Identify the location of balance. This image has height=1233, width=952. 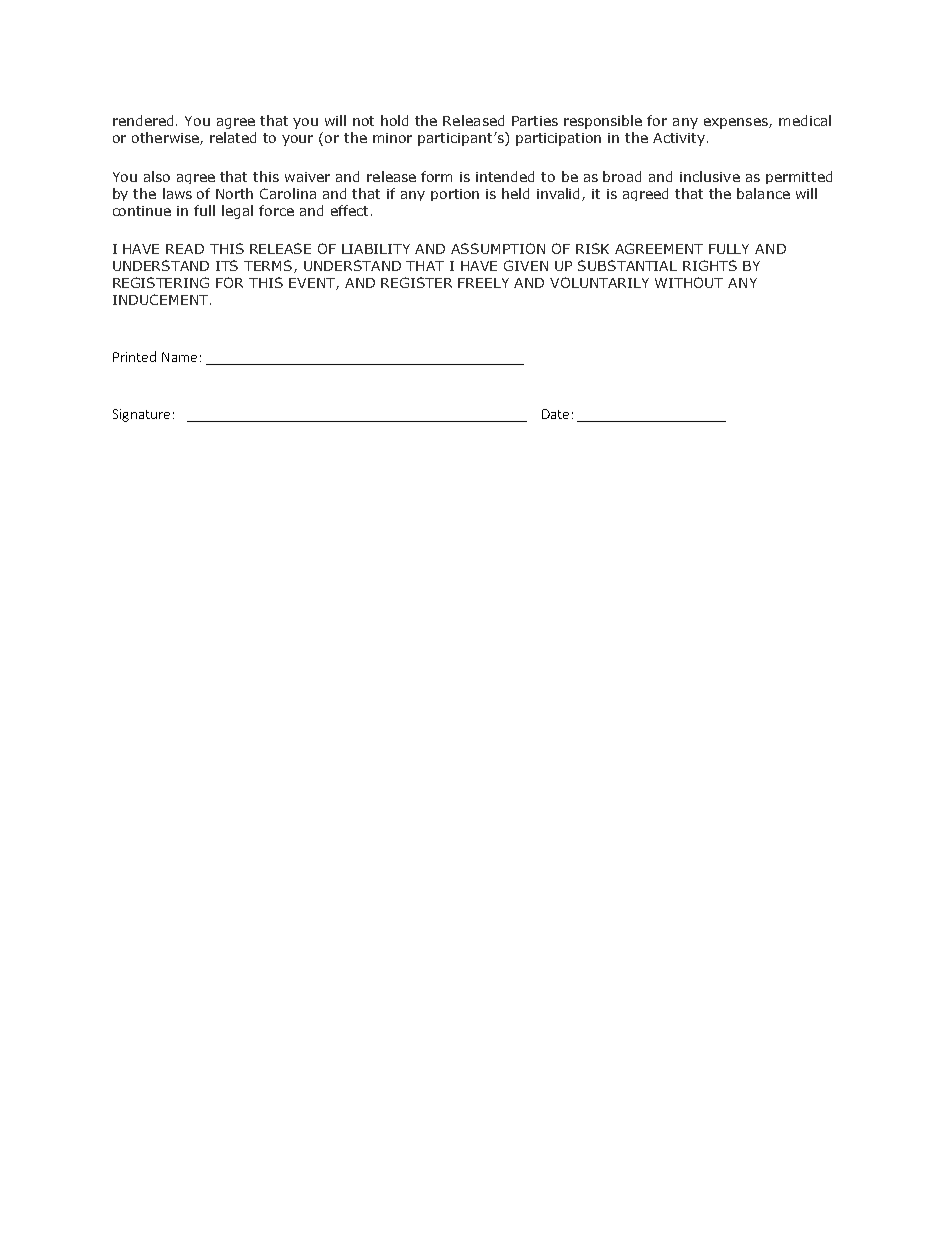
(763, 193).
